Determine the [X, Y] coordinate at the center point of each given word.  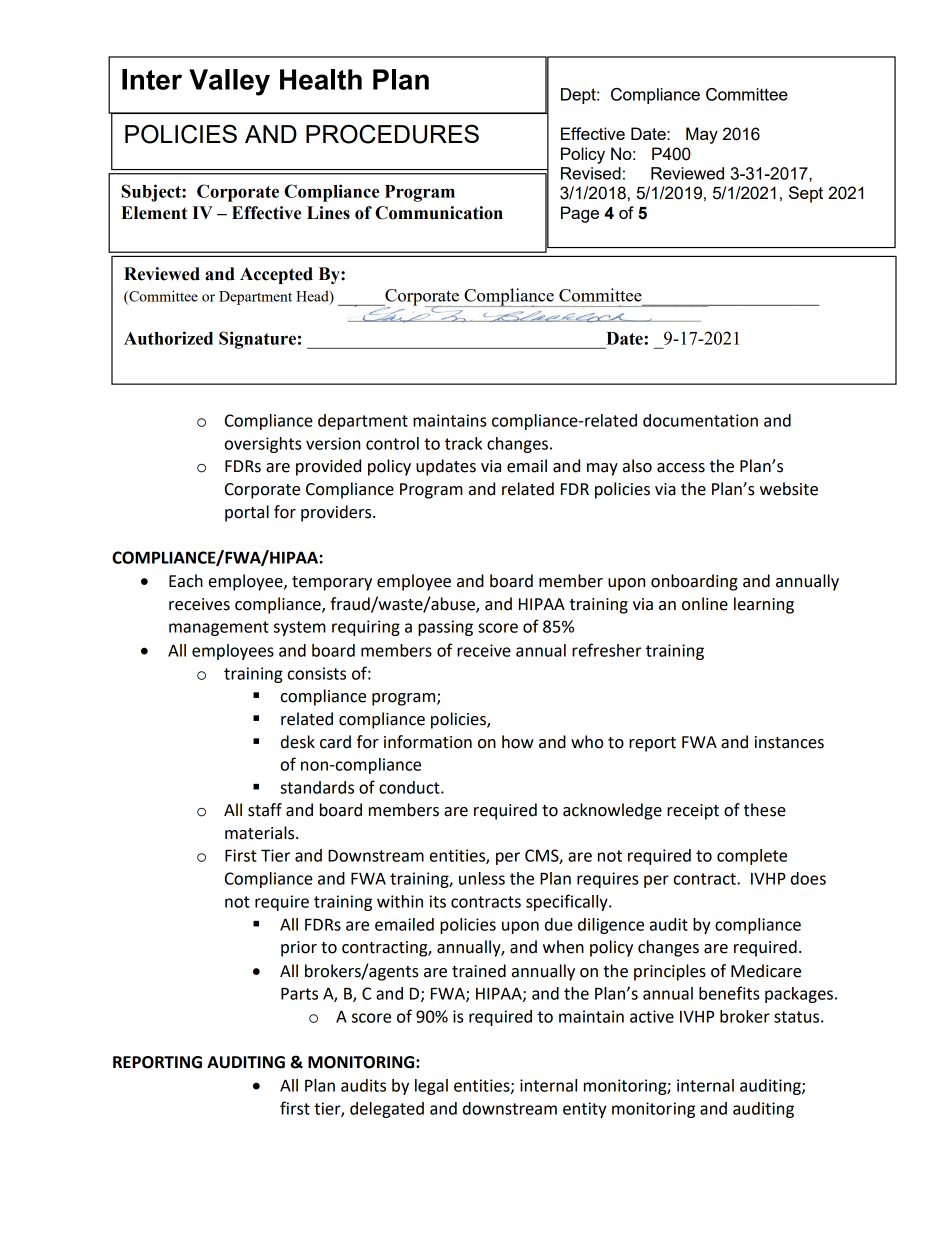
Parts [299, 993]
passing [445, 628]
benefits [729, 993]
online [705, 604]
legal [431, 1087]
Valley [229, 82]
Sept [806, 194]
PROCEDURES [392, 134]
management [219, 628]
